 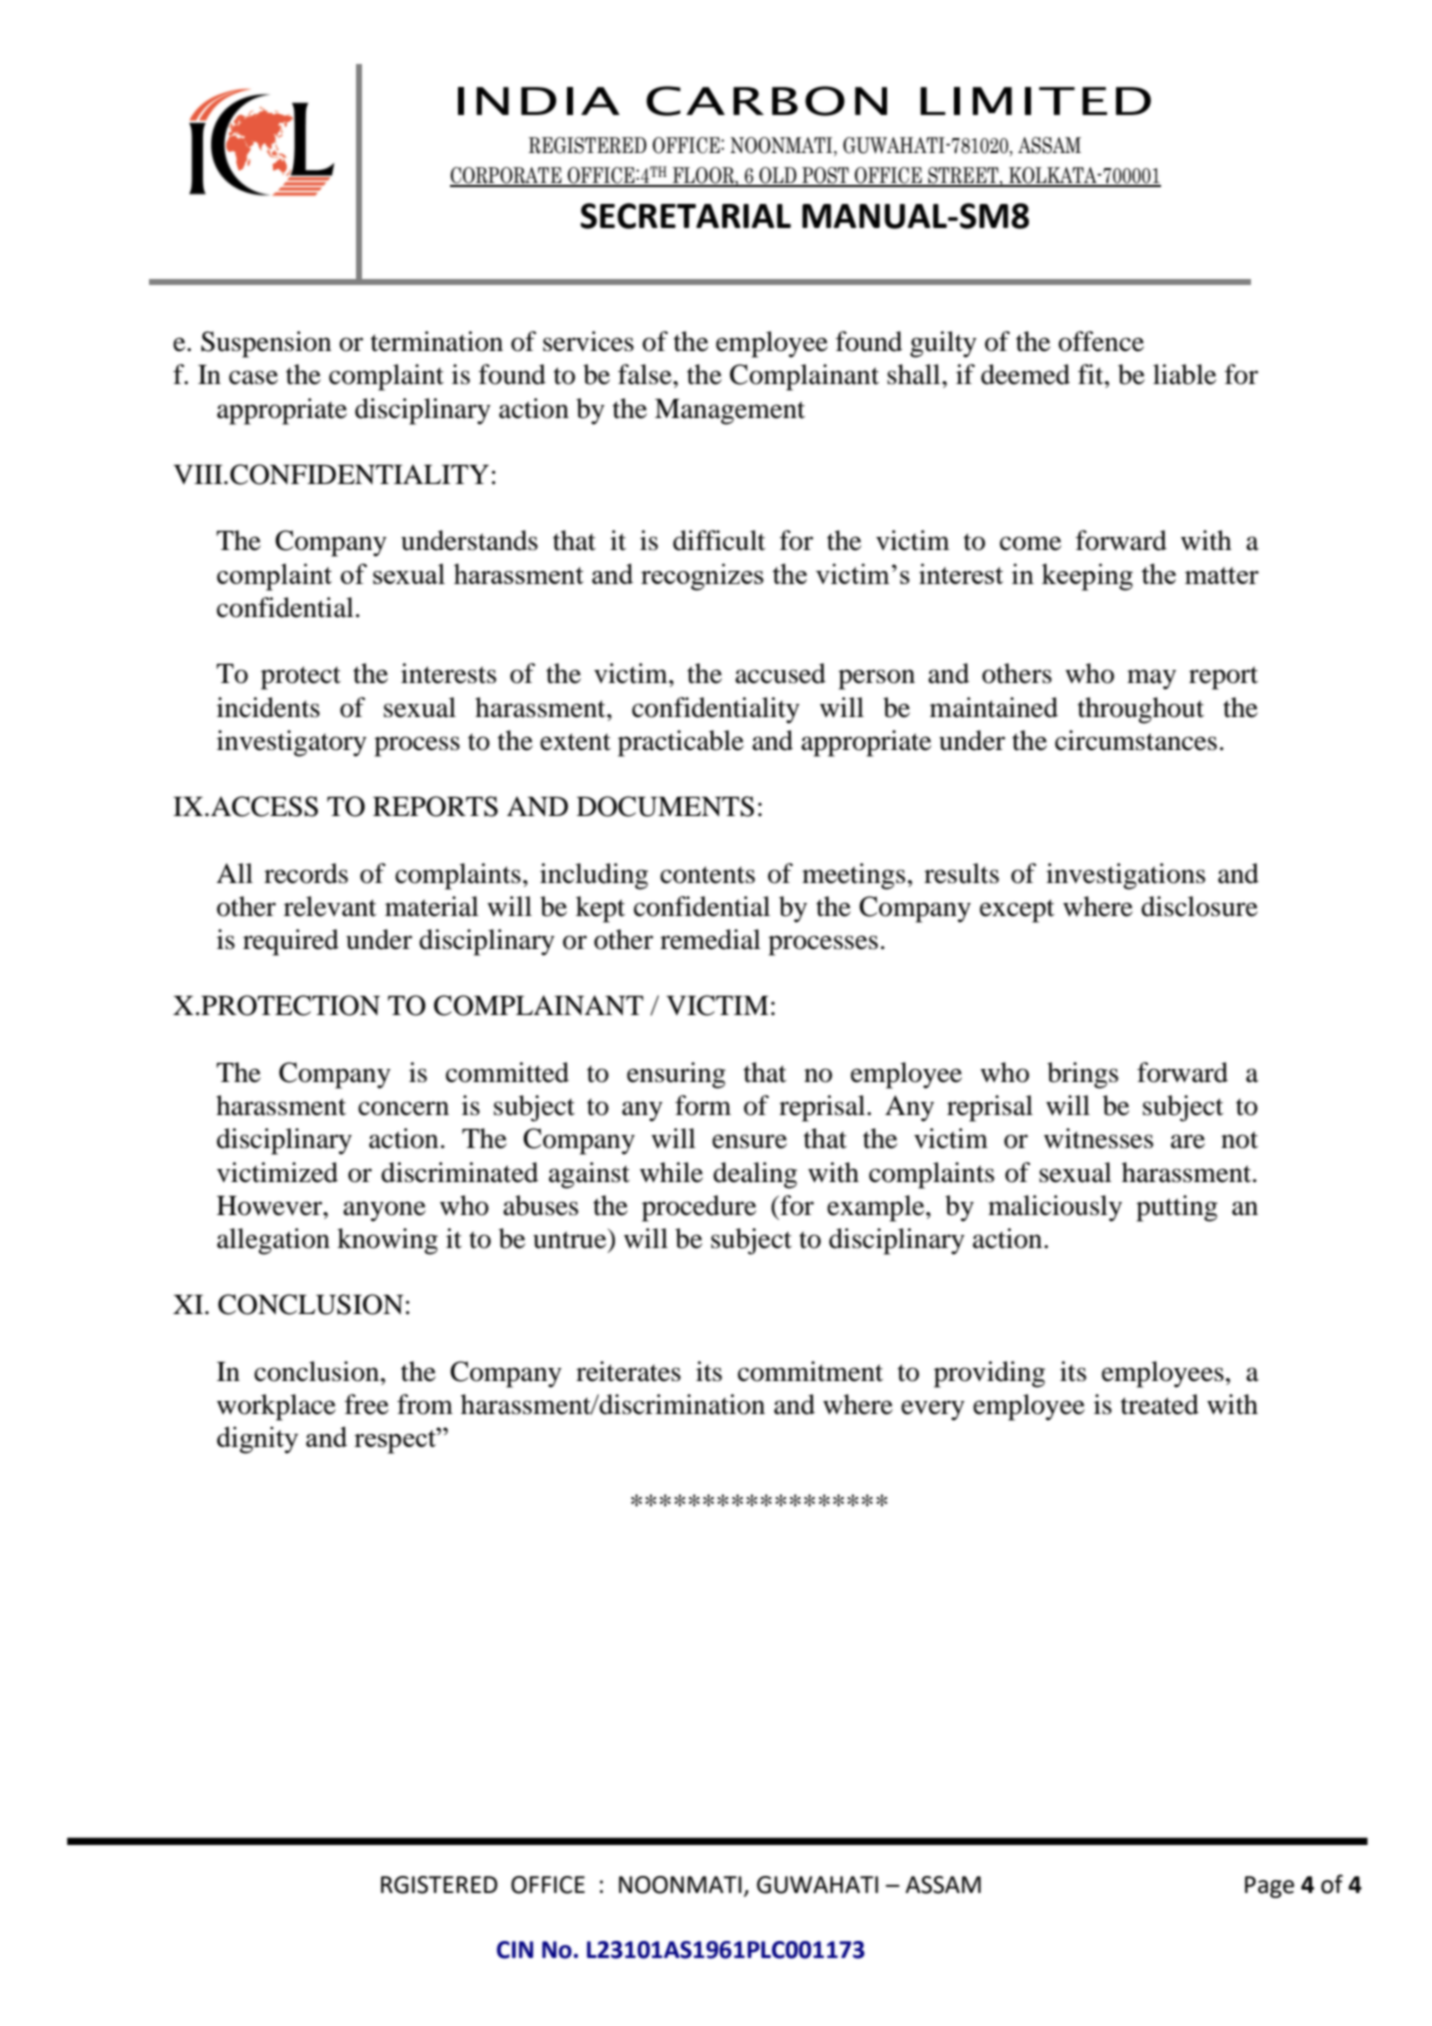 I want to click on commitment, so click(x=810, y=1371).
